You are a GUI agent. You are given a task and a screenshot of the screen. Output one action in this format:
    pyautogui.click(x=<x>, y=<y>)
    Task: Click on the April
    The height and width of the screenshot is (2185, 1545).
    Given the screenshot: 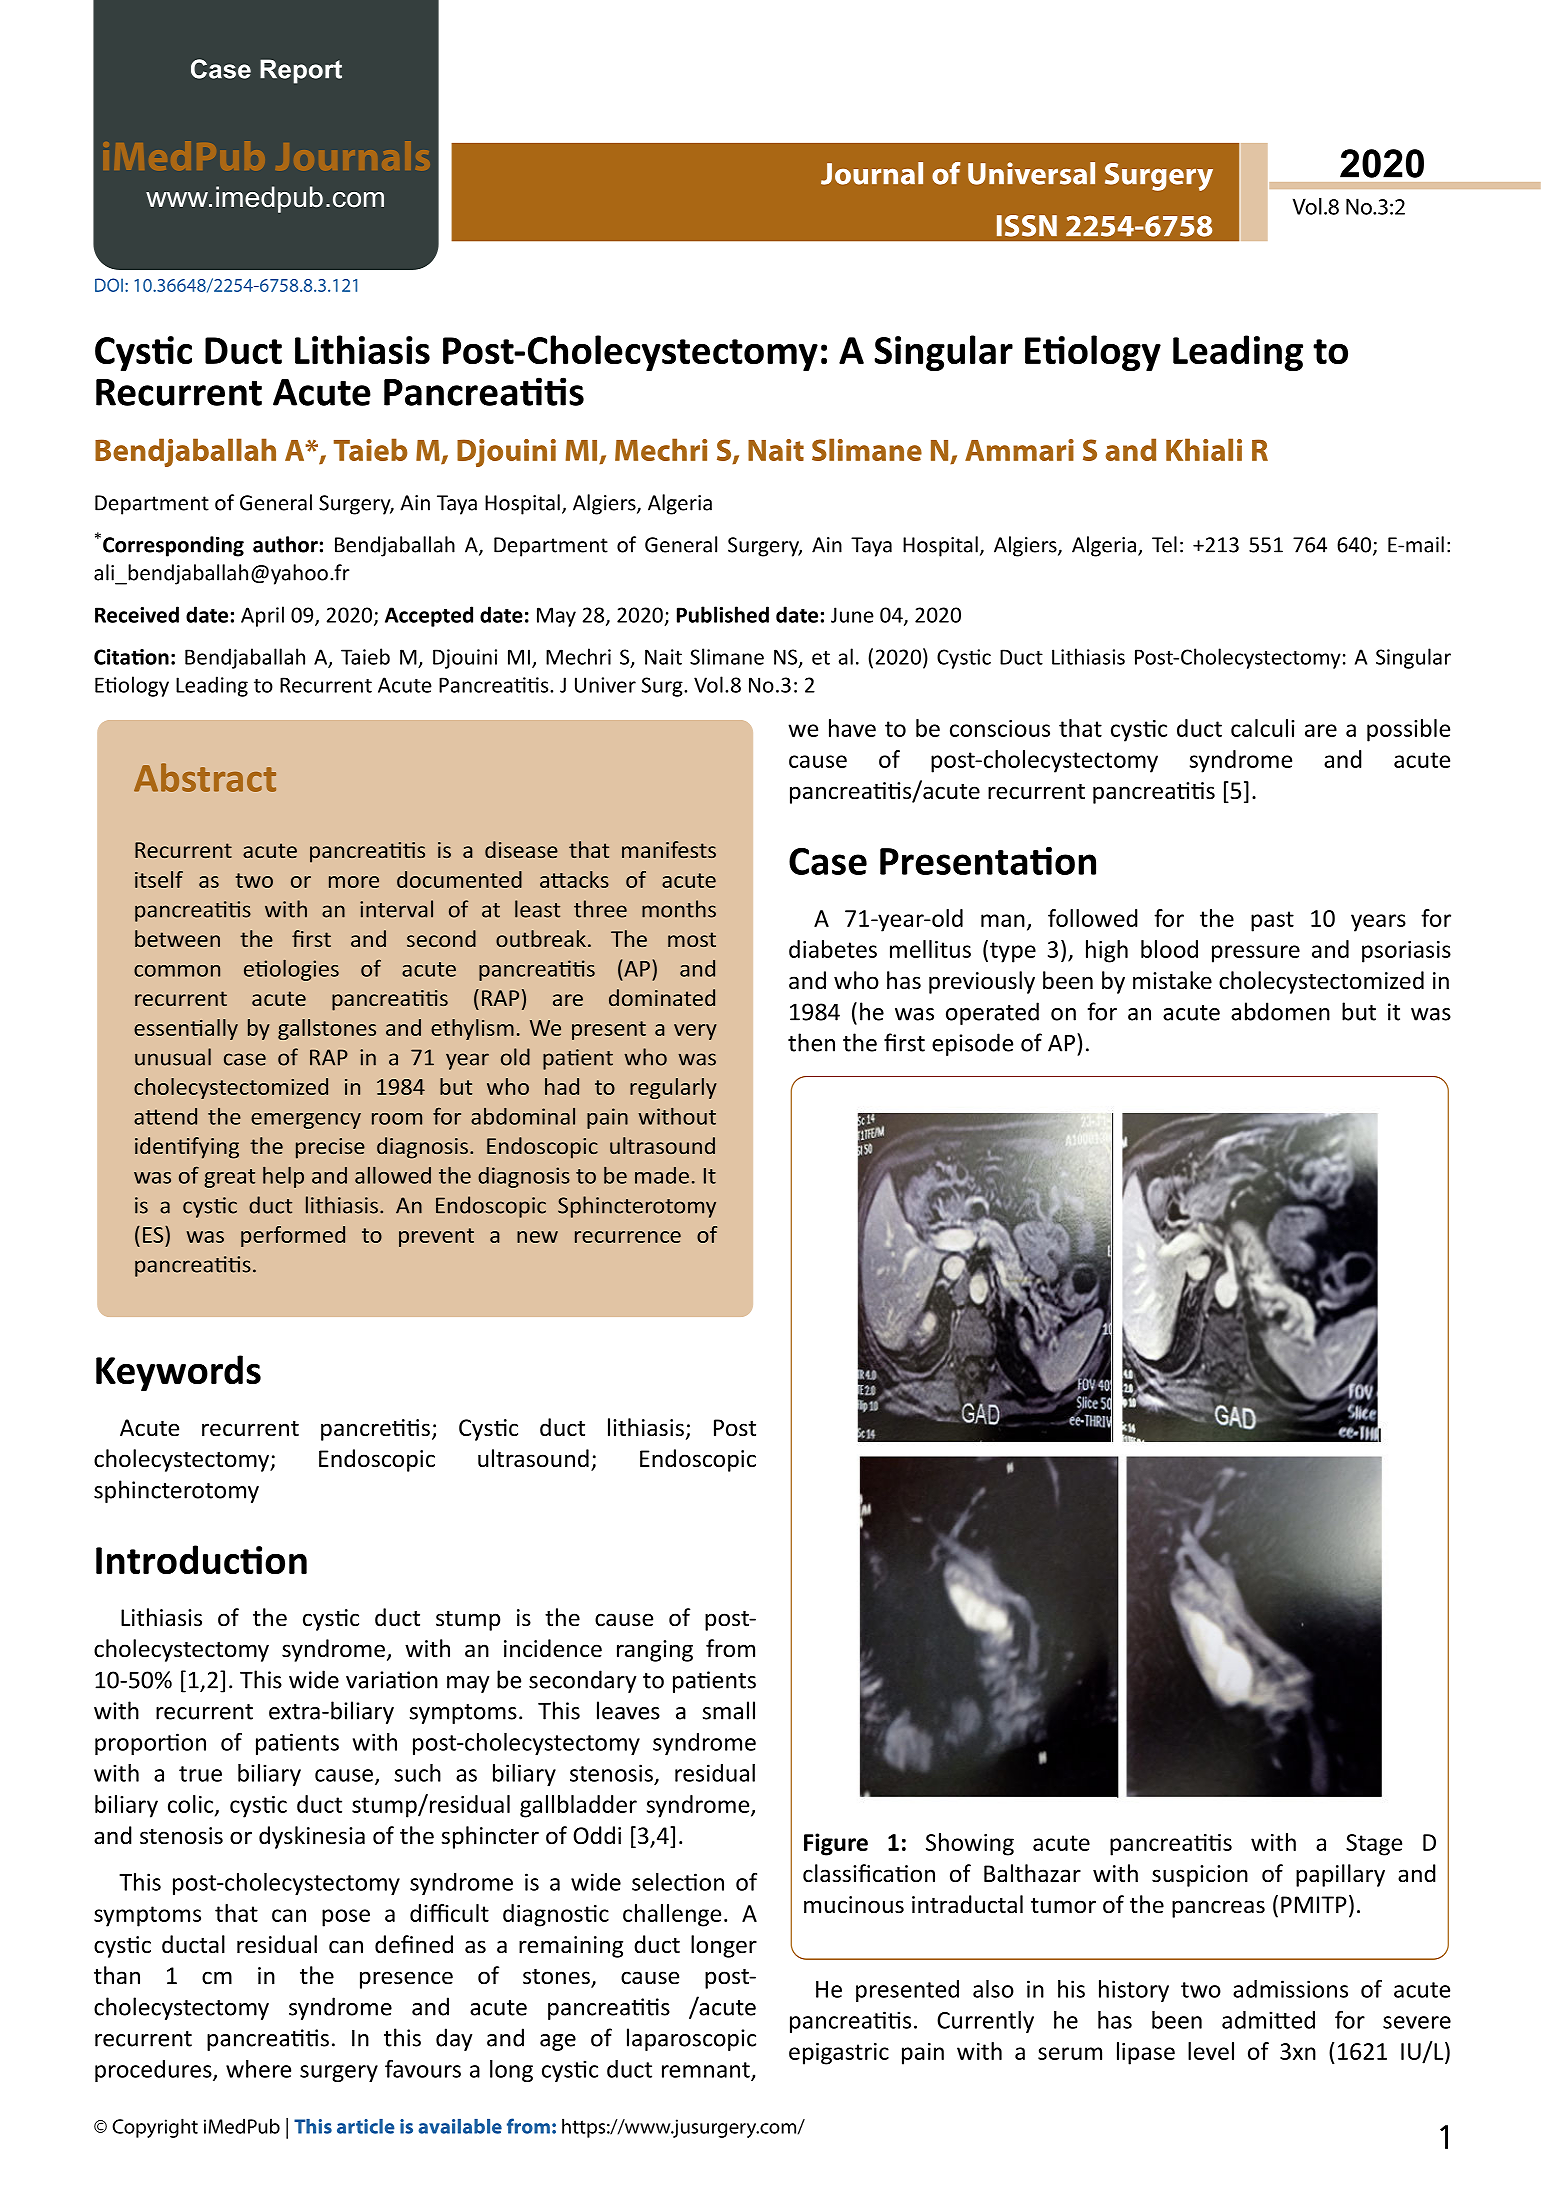 What is the action you would take?
    pyautogui.click(x=262, y=616)
